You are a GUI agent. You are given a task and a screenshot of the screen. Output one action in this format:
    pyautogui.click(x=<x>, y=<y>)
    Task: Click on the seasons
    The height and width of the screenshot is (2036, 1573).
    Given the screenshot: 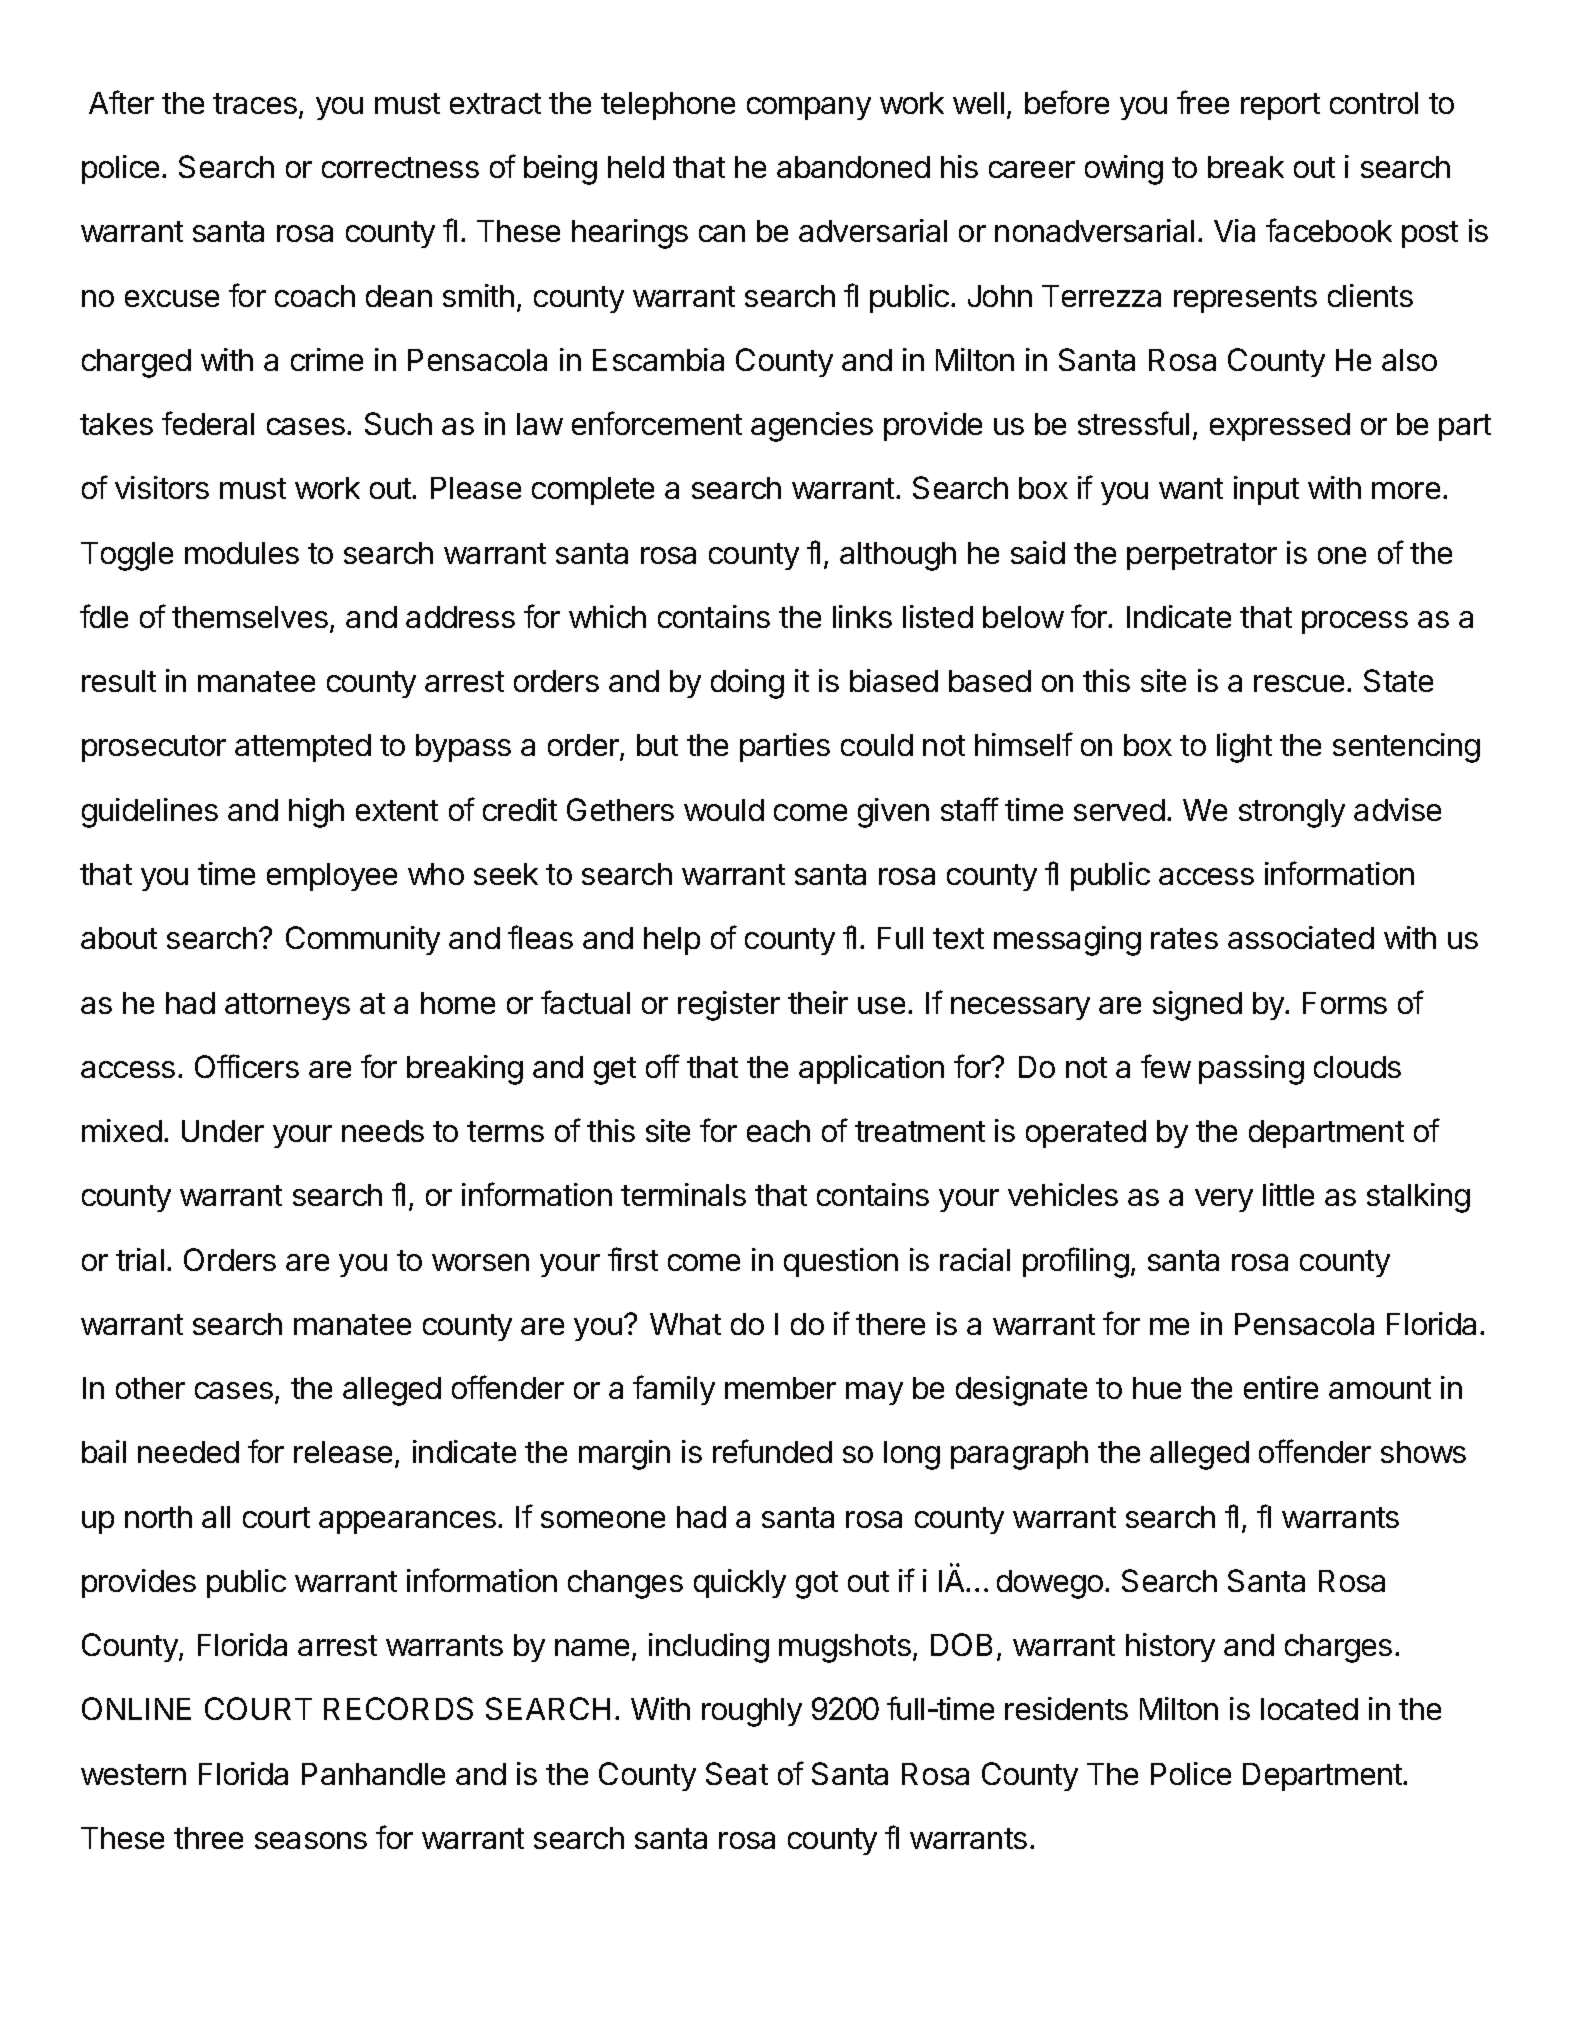 What is the action you would take?
    pyautogui.click(x=311, y=1840)
